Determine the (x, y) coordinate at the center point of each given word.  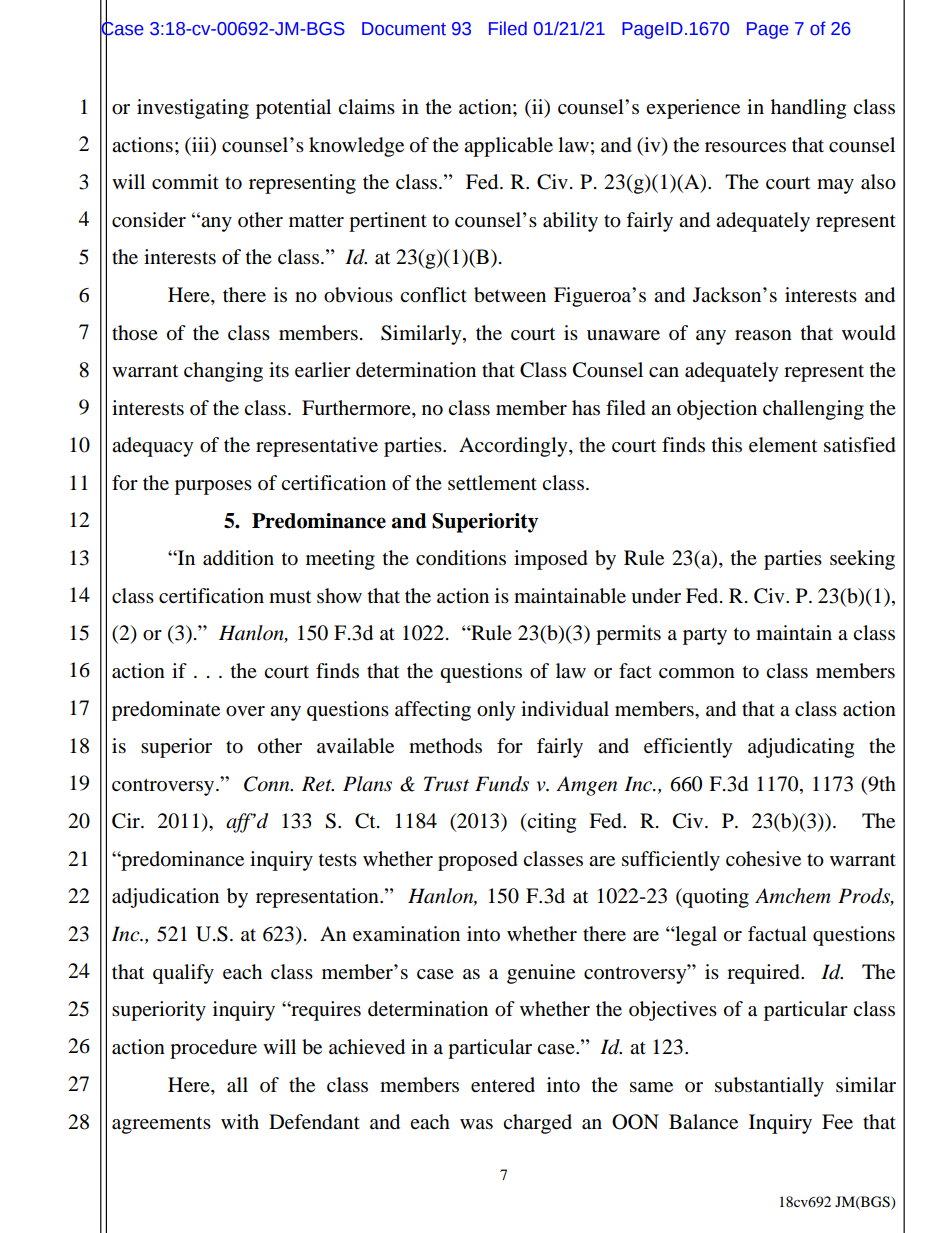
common (697, 673)
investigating (193, 109)
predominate (166, 711)
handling (808, 109)
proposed (478, 861)
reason (763, 335)
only (496, 711)
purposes (213, 487)
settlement (492, 483)
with (240, 1121)
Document (404, 29)
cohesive (763, 859)
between (510, 295)
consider (149, 220)
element (783, 445)
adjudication (165, 898)
